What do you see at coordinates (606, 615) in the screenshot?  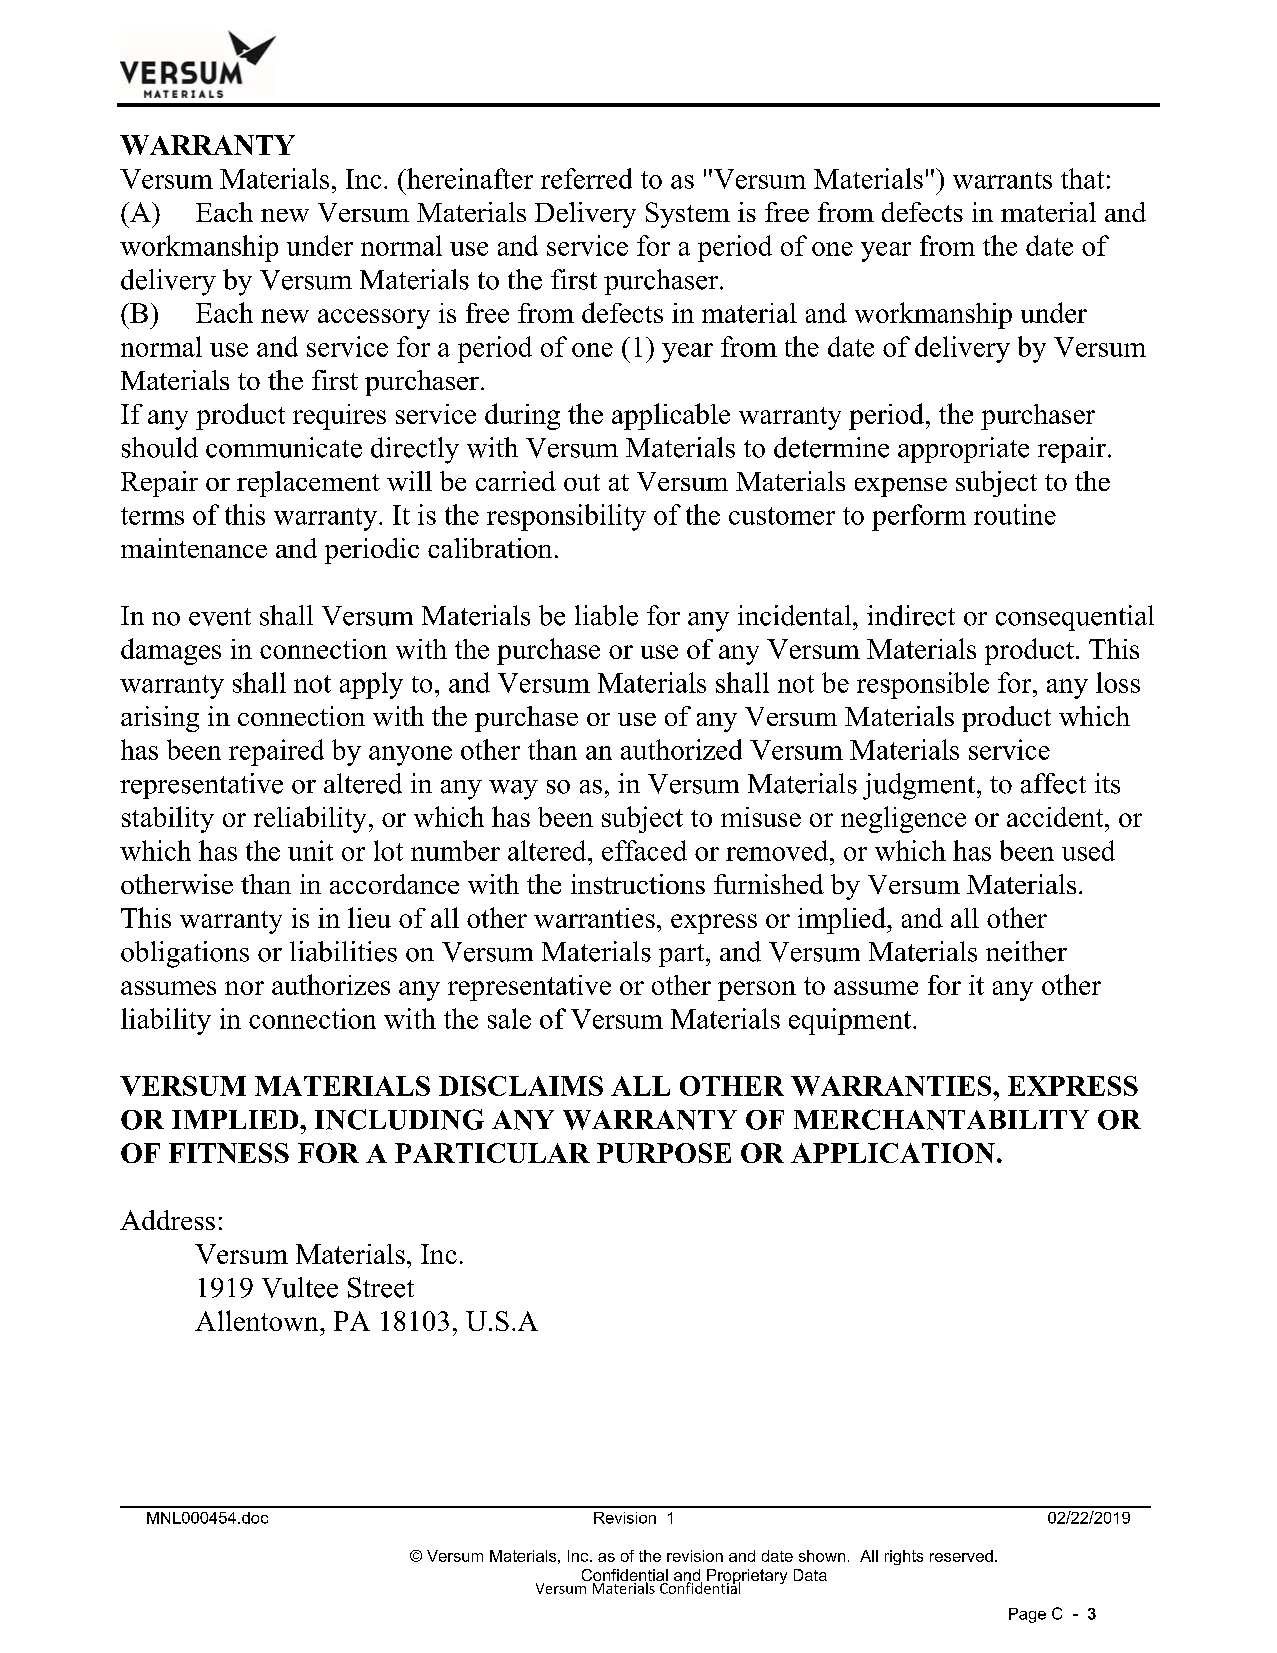 I see `liable` at bounding box center [606, 615].
